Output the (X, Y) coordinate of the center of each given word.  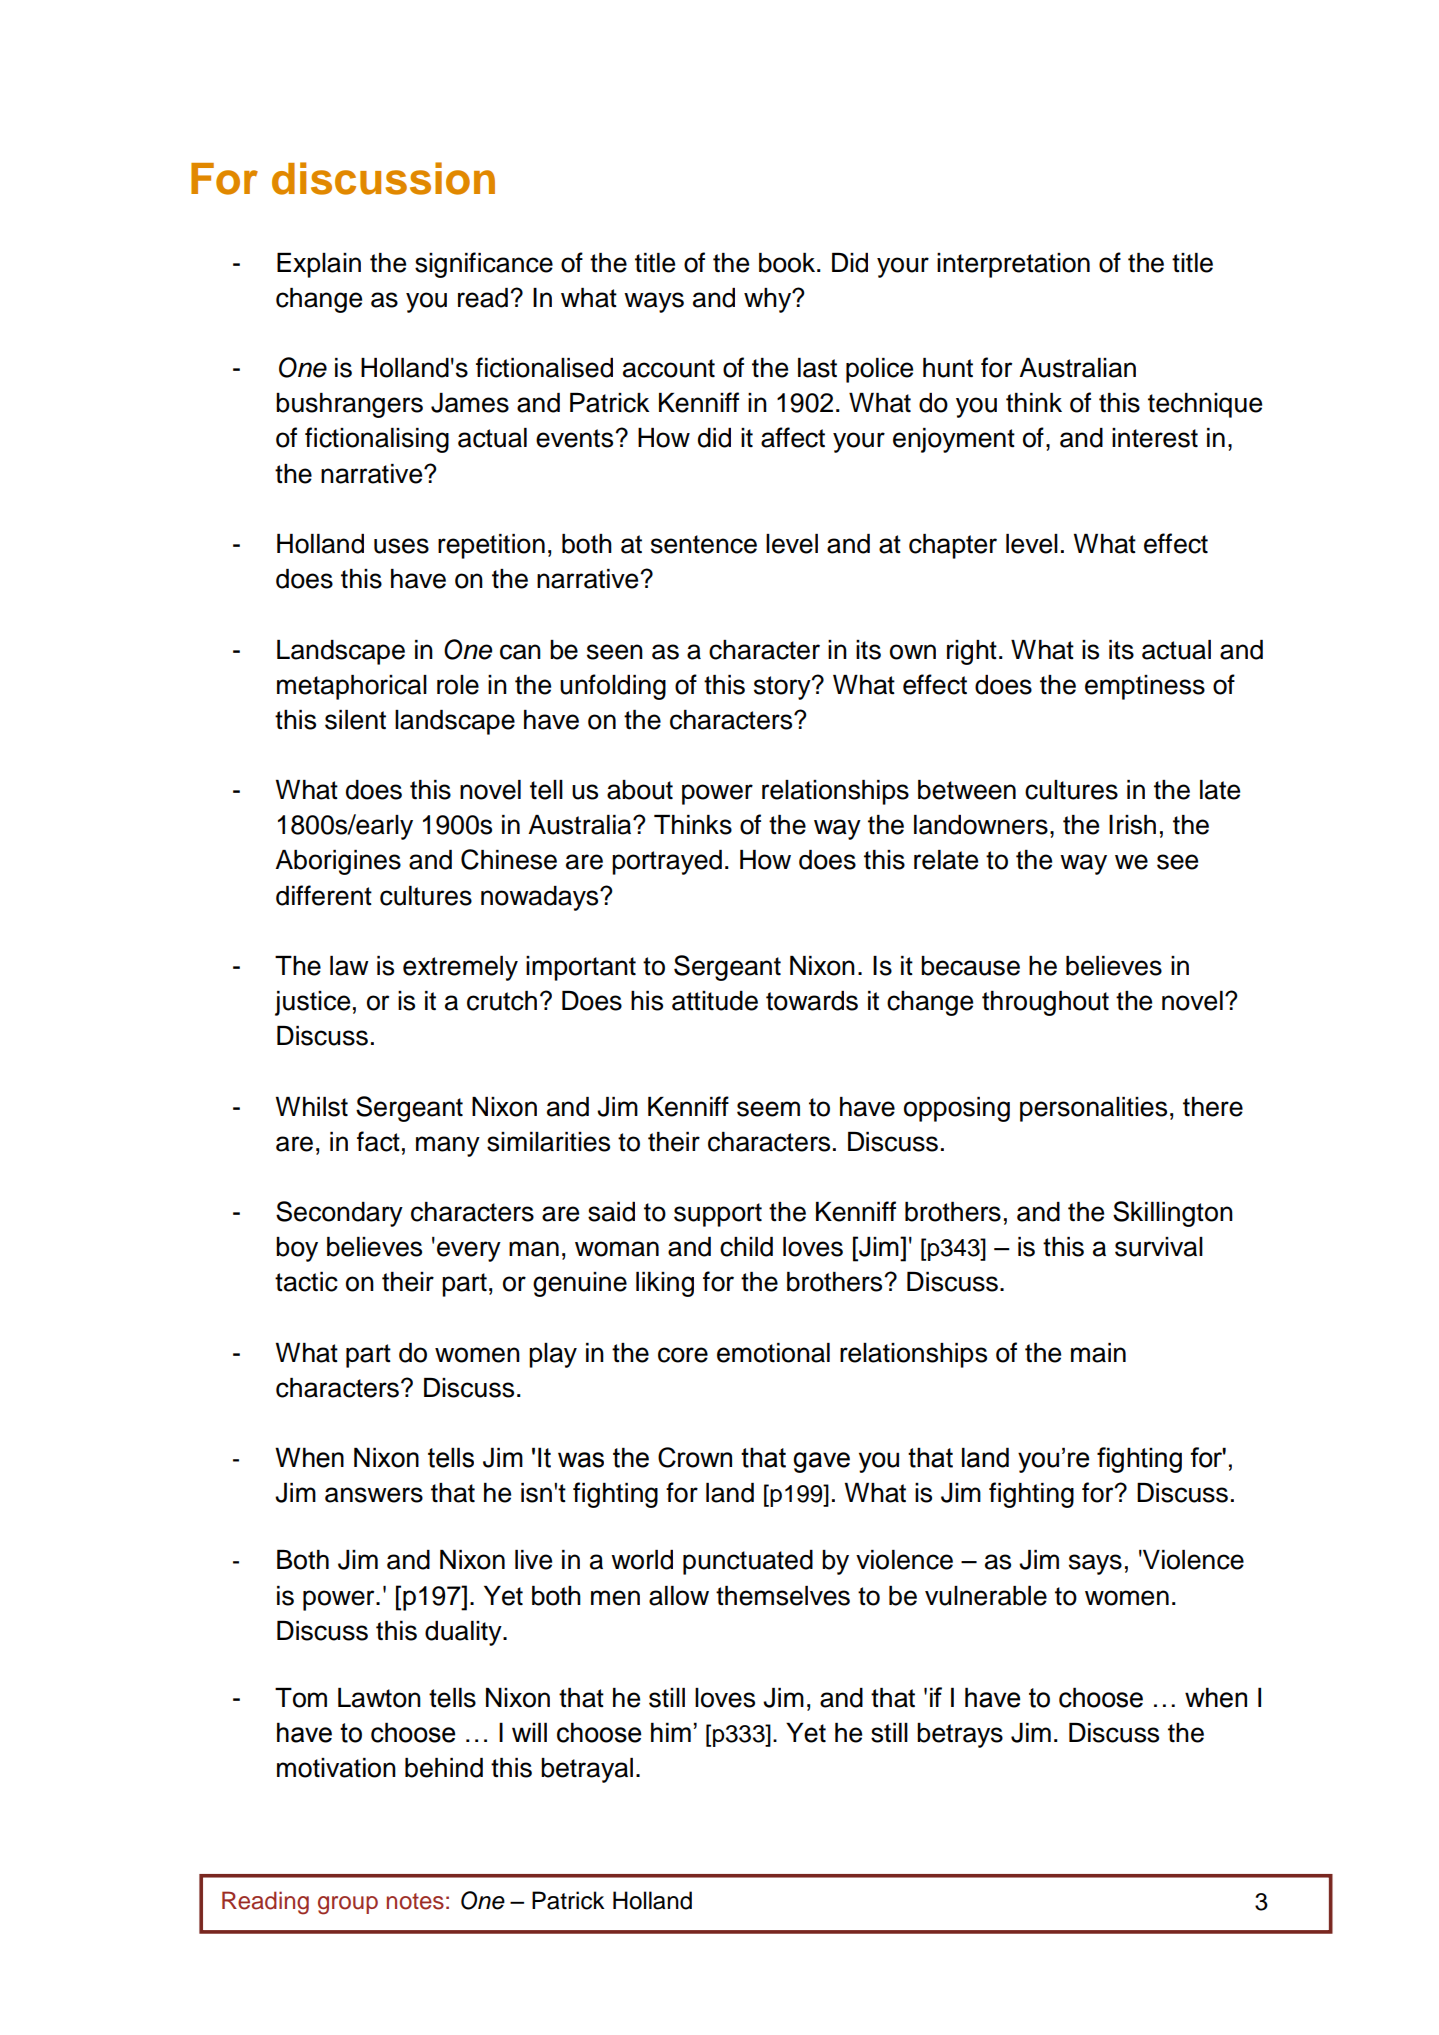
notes (415, 1901)
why (769, 300)
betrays (960, 1735)
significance (484, 265)
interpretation (1013, 265)
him (671, 1732)
